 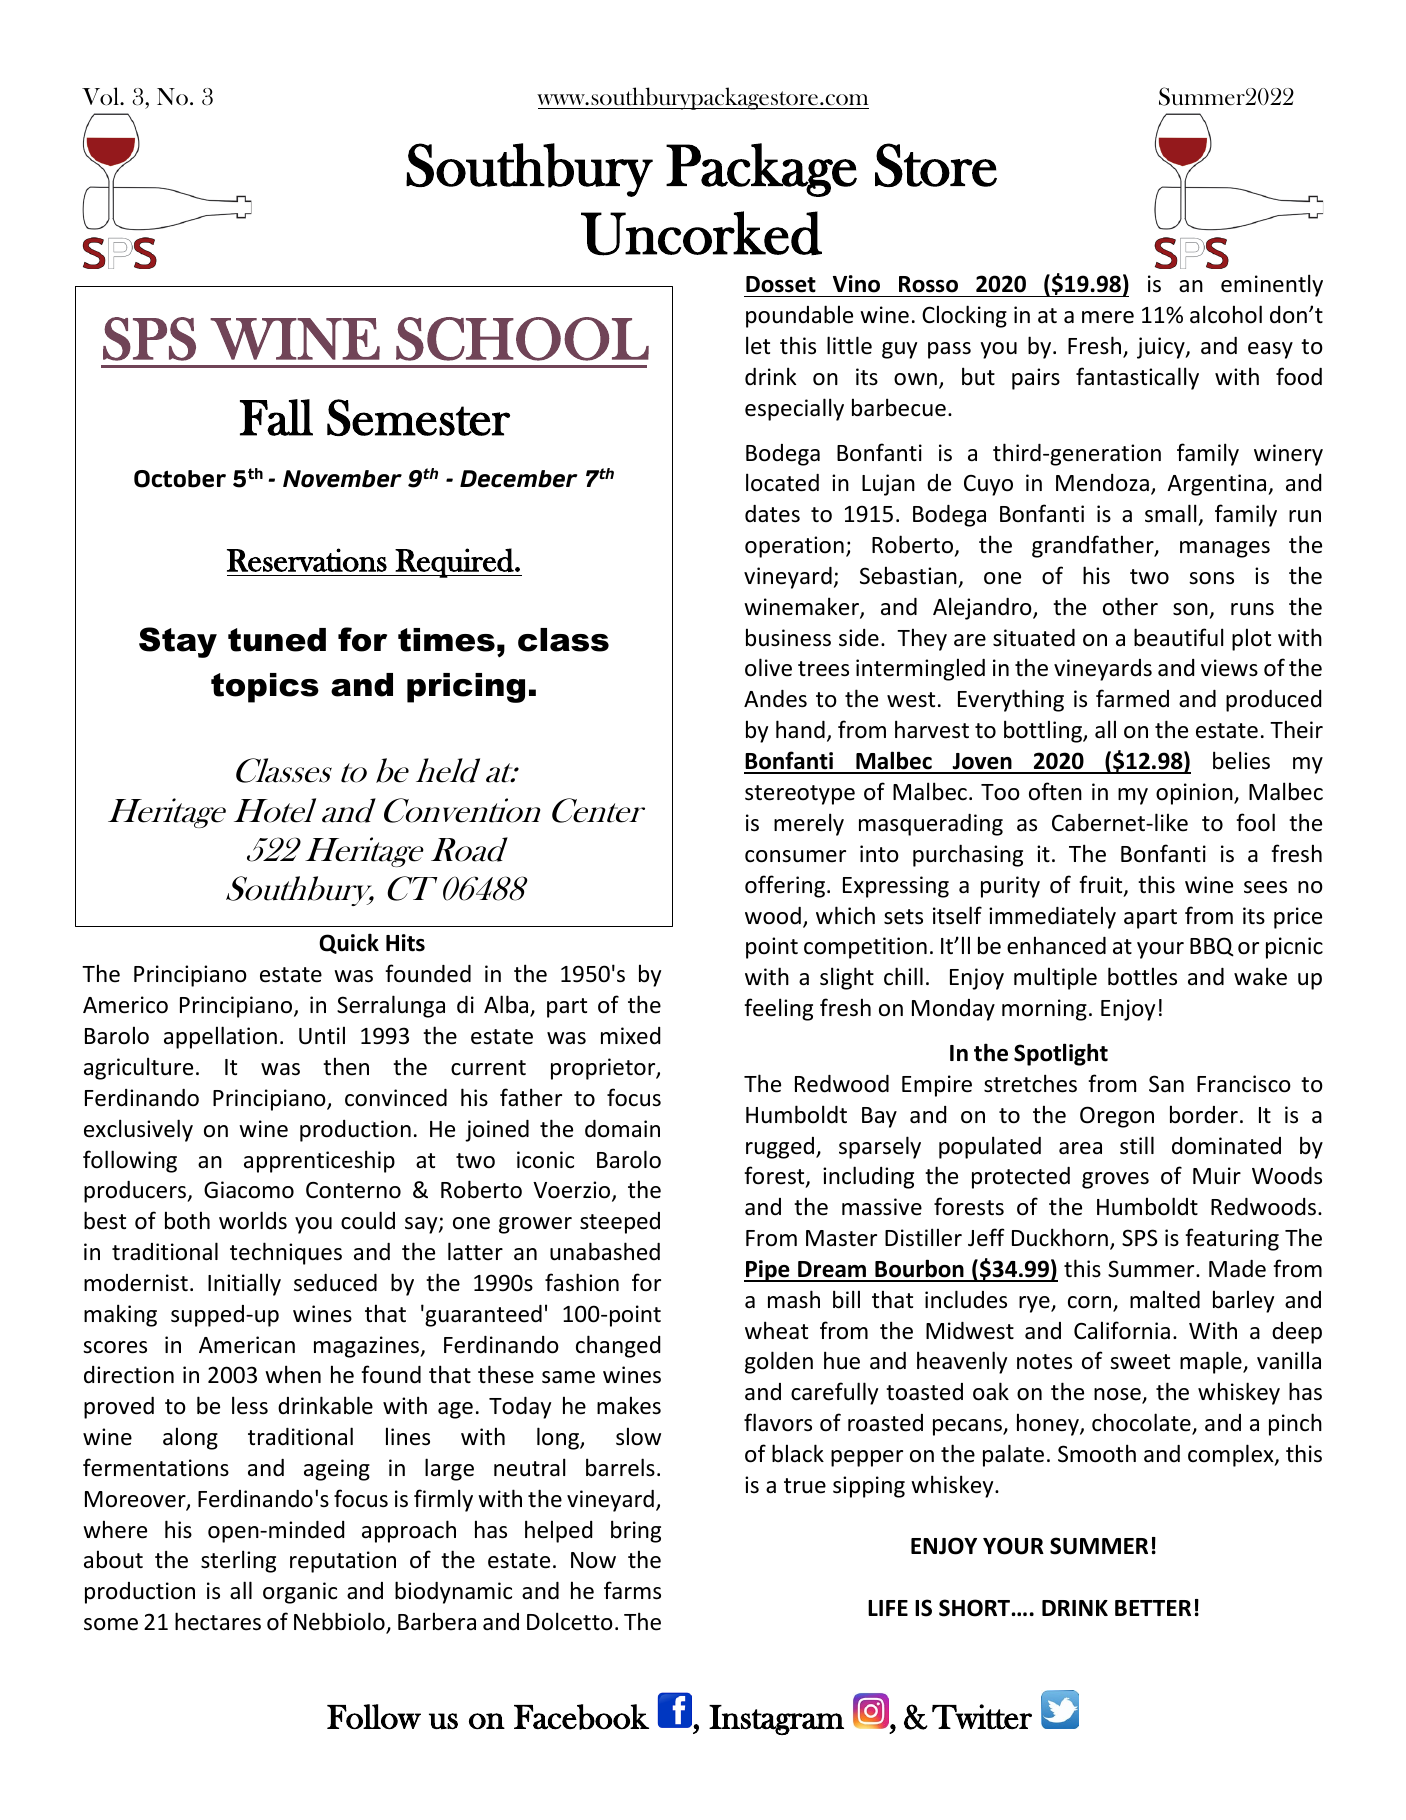 I want to click on beautiful, so click(x=1178, y=637).
